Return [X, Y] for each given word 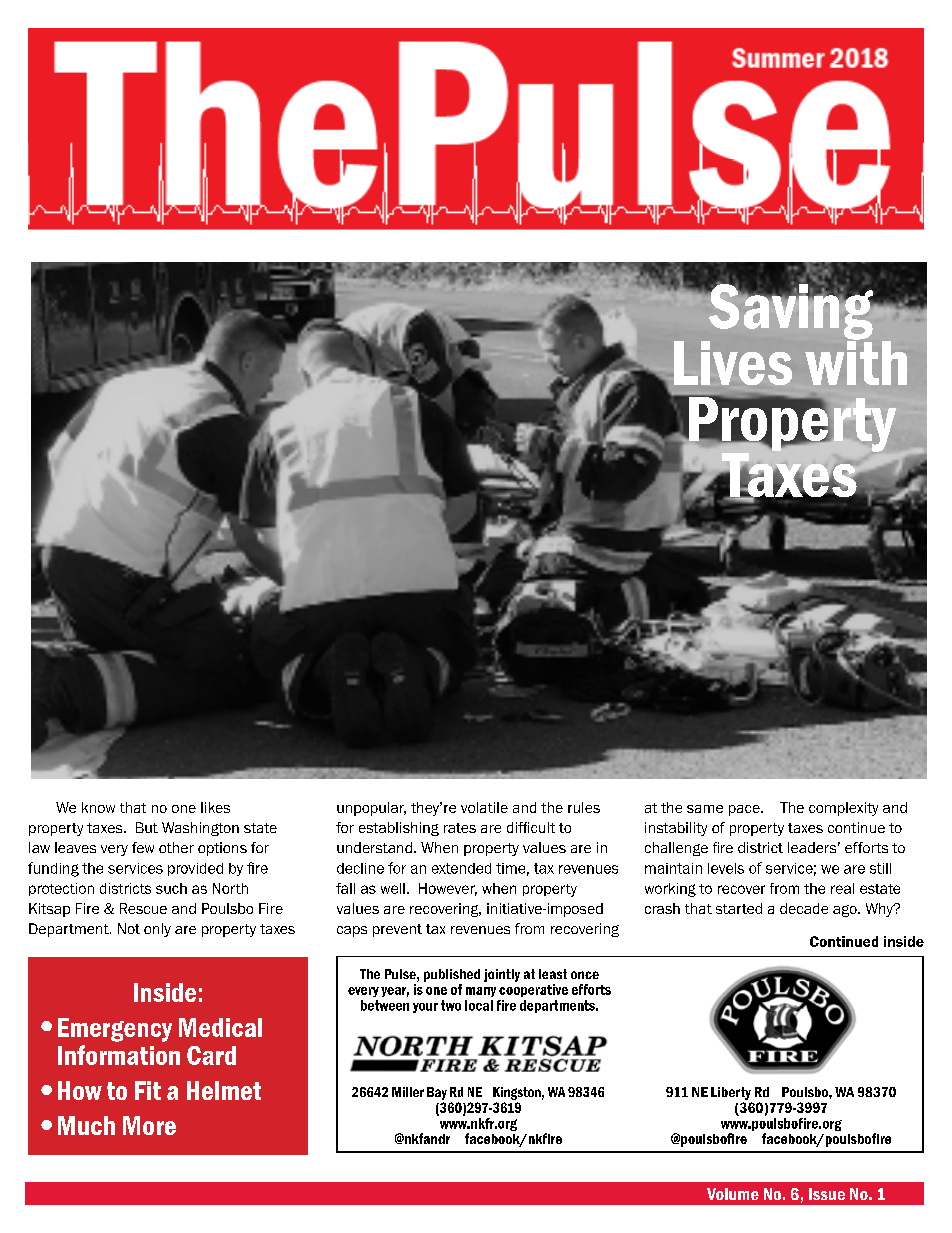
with [856, 361]
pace [745, 810]
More [149, 1125]
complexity [843, 809]
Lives [733, 363]
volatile [484, 807]
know [98, 807]
